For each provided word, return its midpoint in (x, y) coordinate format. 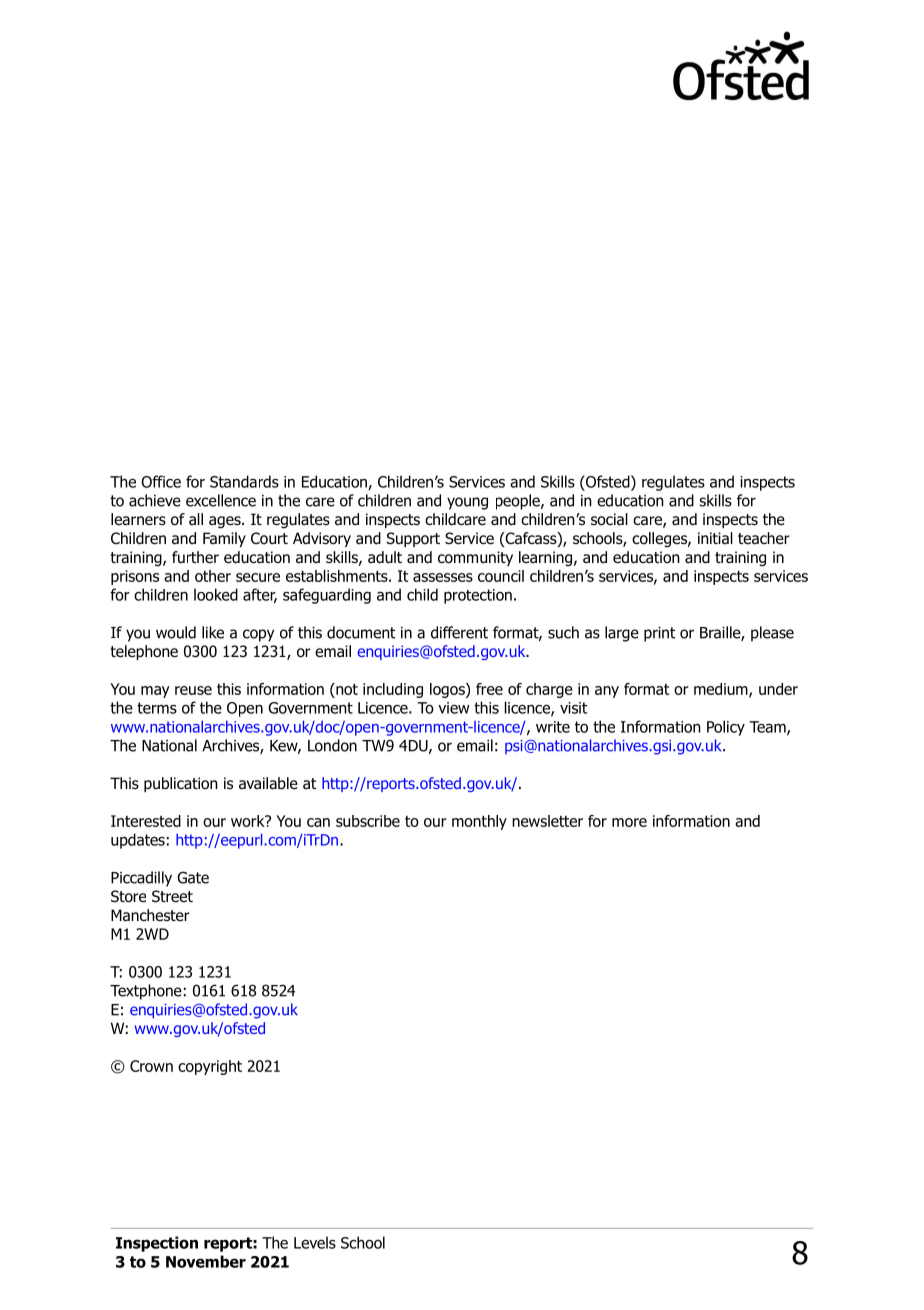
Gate (193, 877)
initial (715, 538)
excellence (221, 500)
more (629, 822)
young (467, 503)
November (206, 1261)
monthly (479, 822)
